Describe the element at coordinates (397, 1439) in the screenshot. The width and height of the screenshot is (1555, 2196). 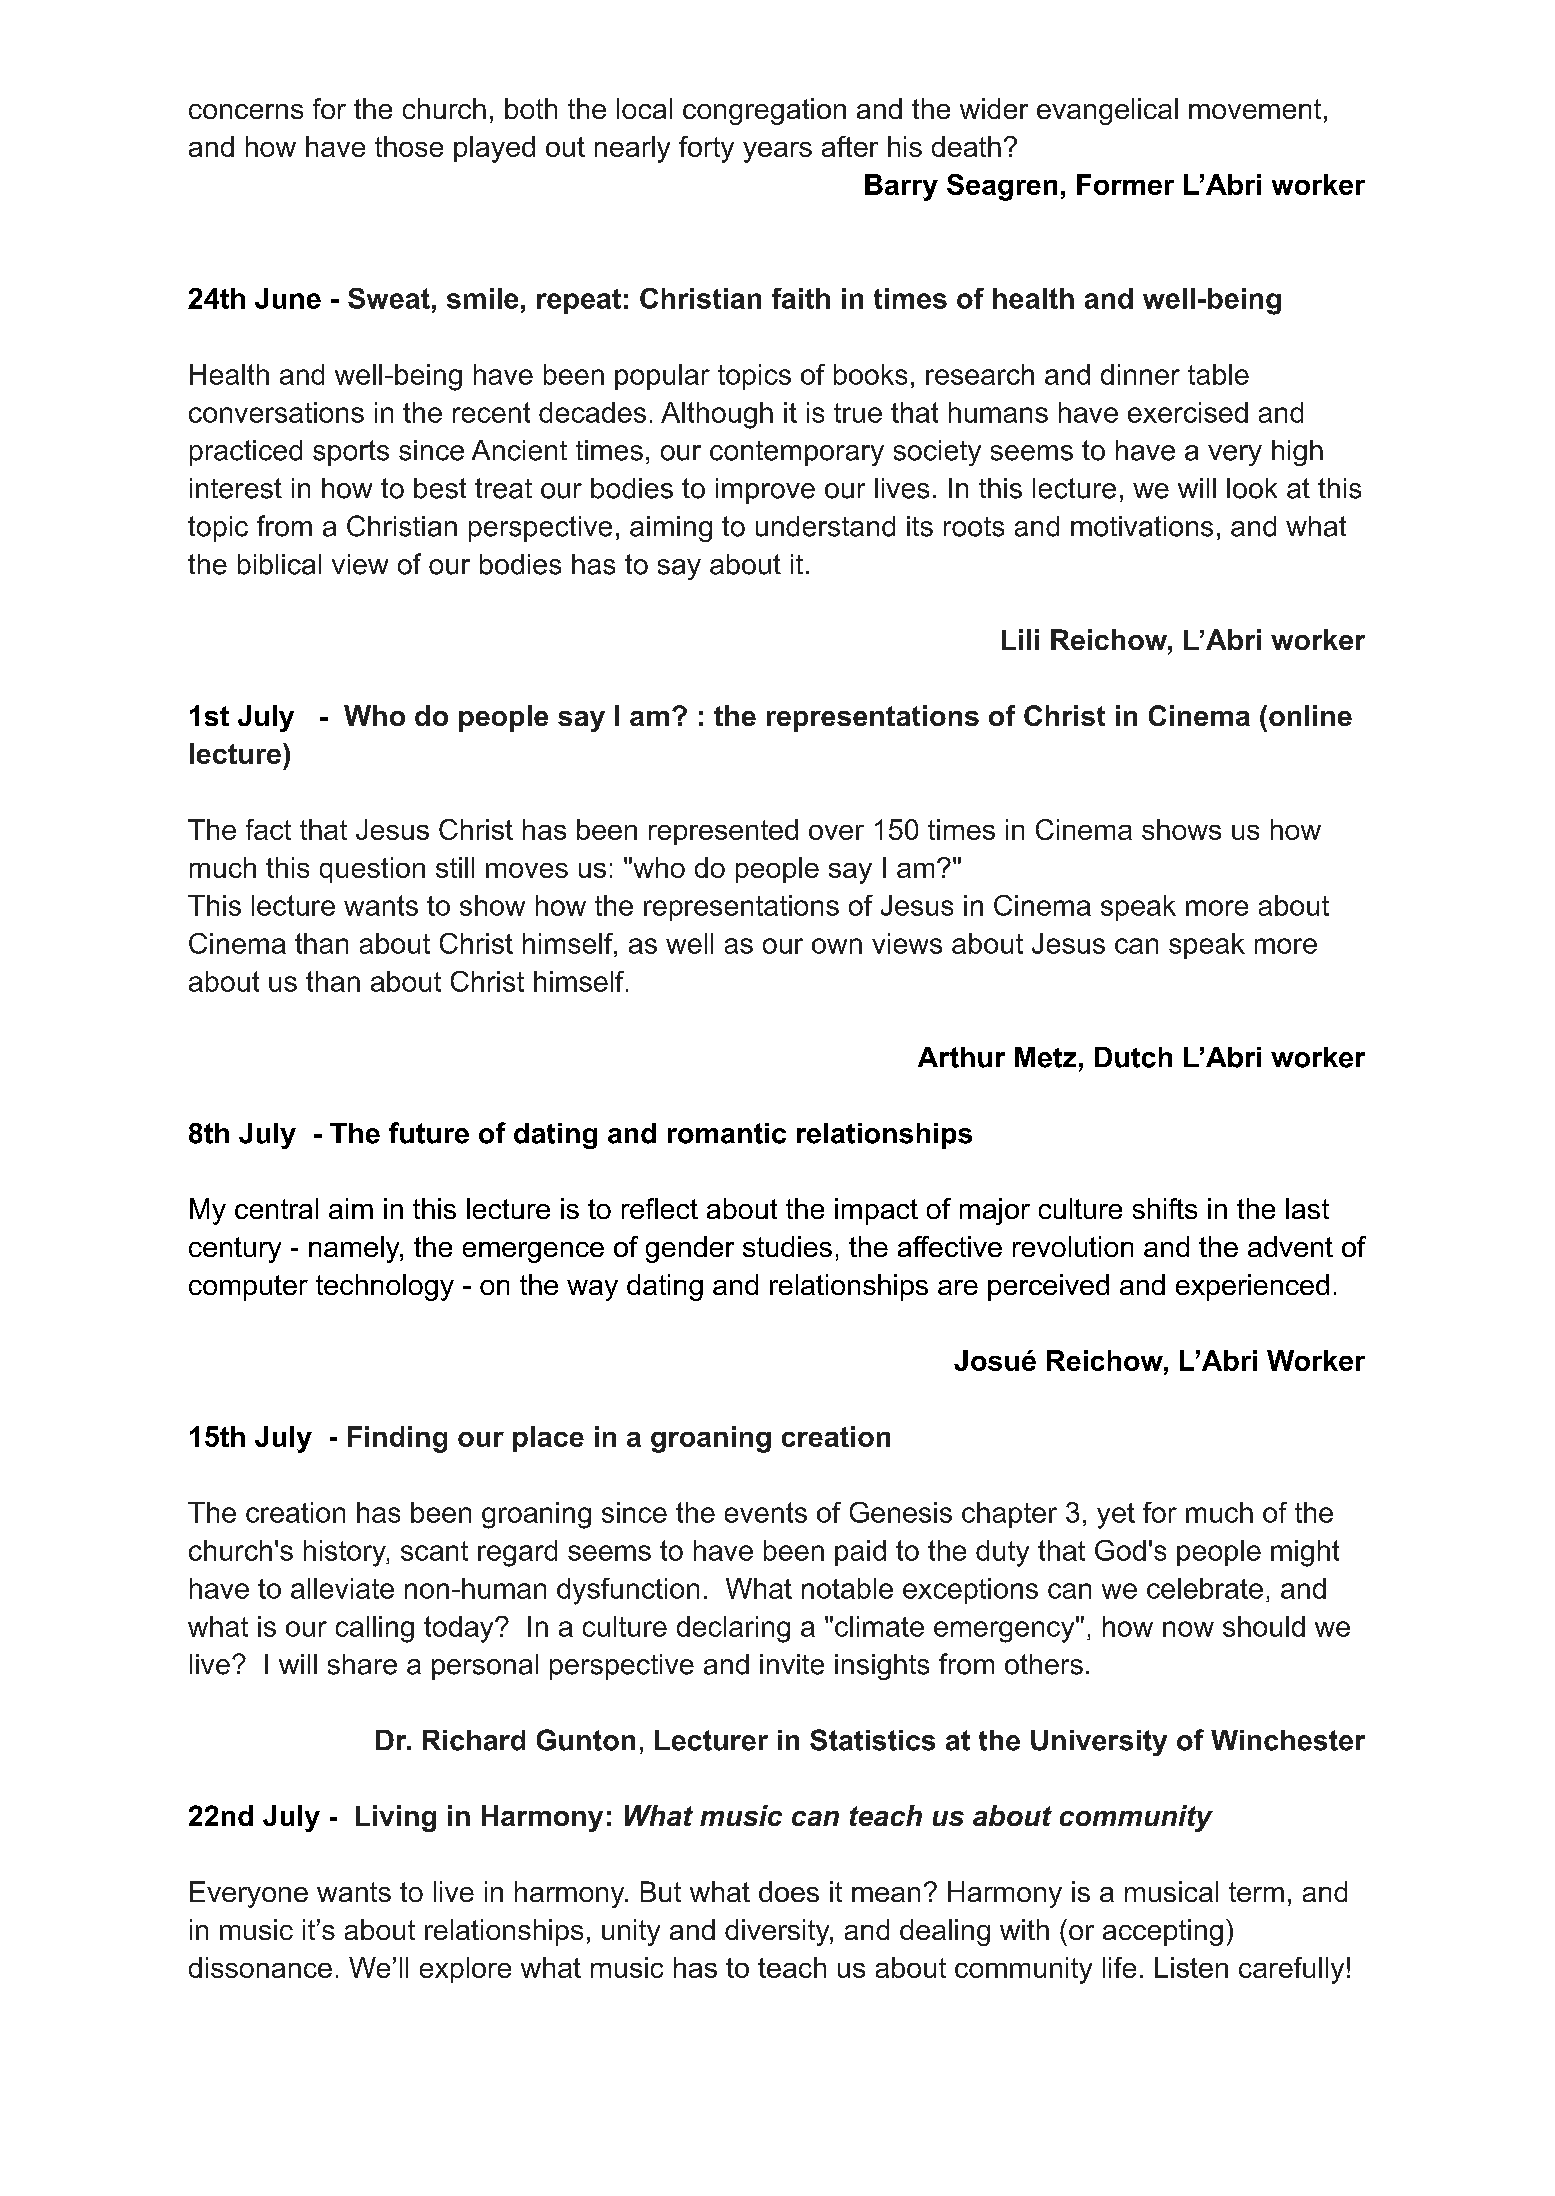
I see `Finding` at that location.
